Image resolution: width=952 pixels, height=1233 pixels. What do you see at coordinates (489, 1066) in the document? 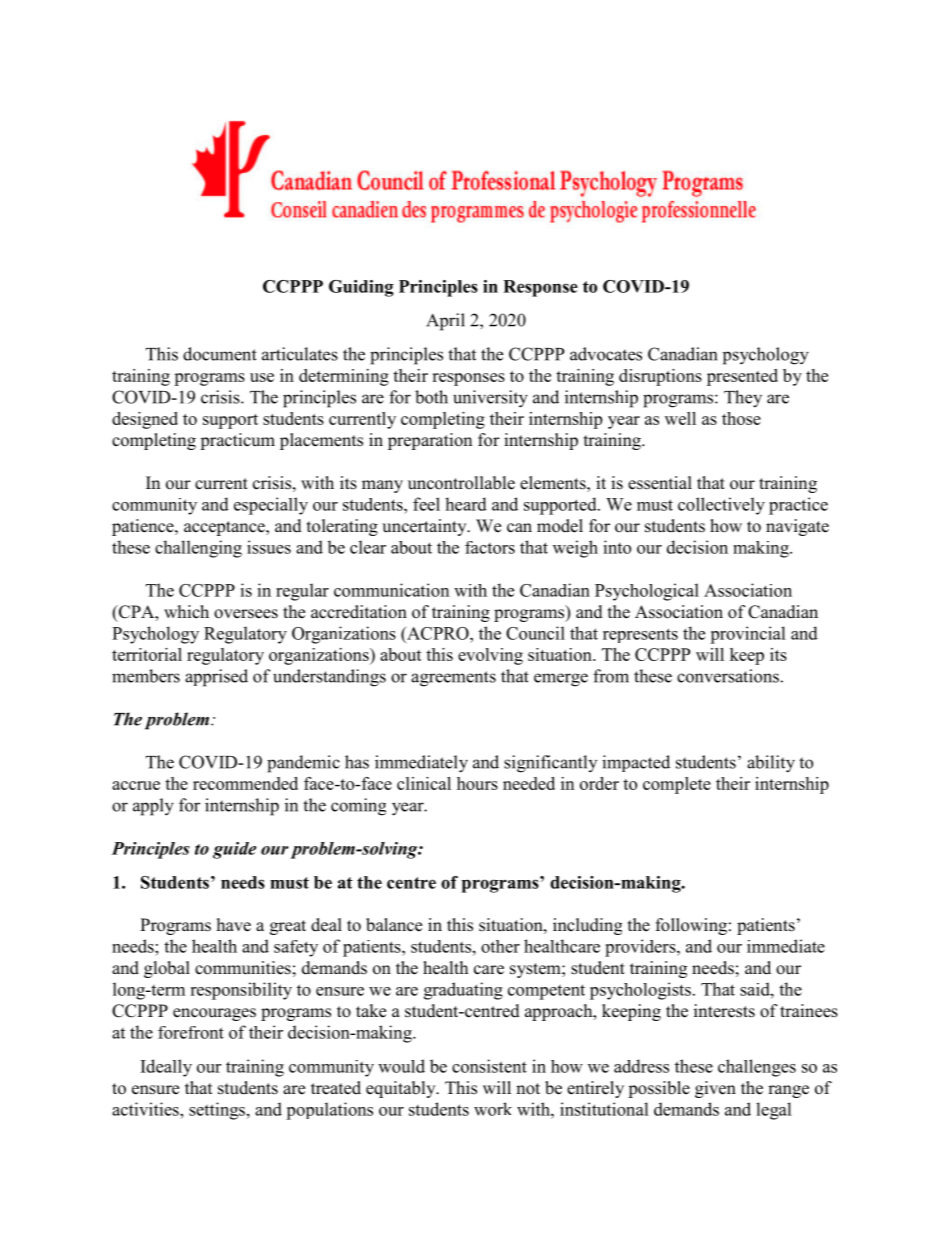
I see `consistent` at bounding box center [489, 1066].
